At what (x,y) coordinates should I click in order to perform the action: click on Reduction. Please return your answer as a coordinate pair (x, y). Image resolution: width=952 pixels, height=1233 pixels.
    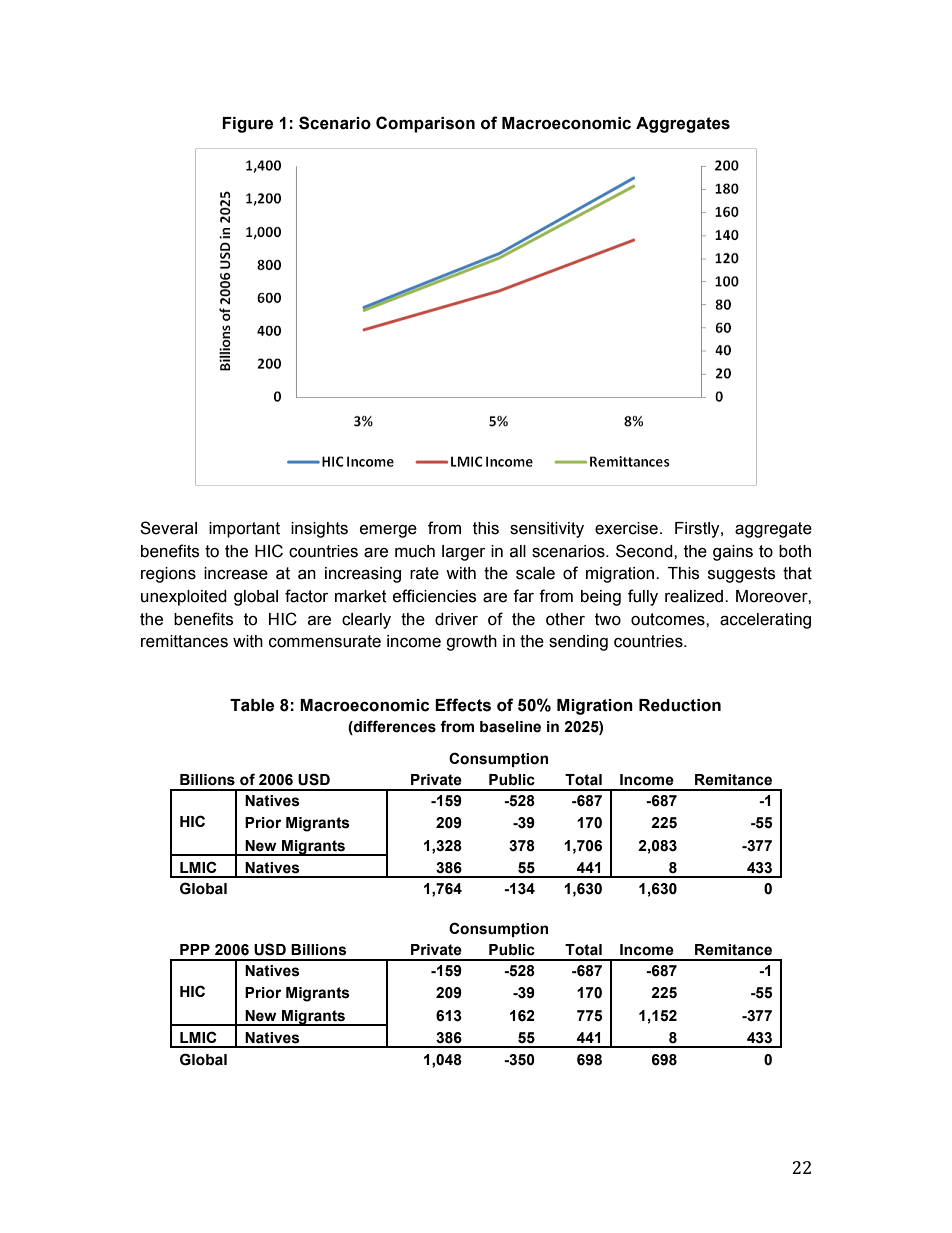
    Looking at the image, I should click on (680, 705).
